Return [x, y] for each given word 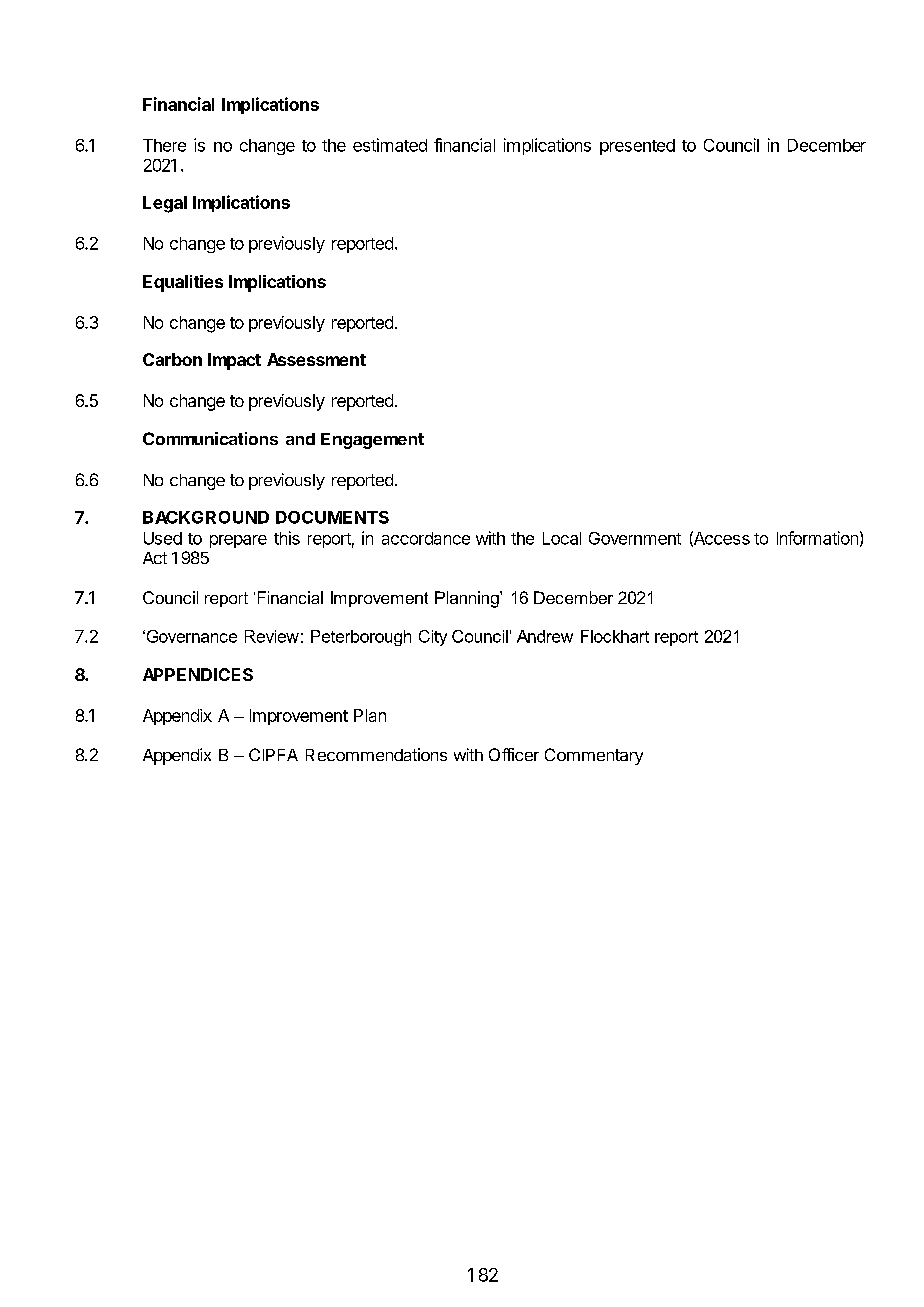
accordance [426, 538]
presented [637, 147]
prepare [238, 541]
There [164, 145]
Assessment [316, 359]
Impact [234, 361]
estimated [390, 145]
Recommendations [376, 754]
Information [817, 538]
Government [635, 538]
